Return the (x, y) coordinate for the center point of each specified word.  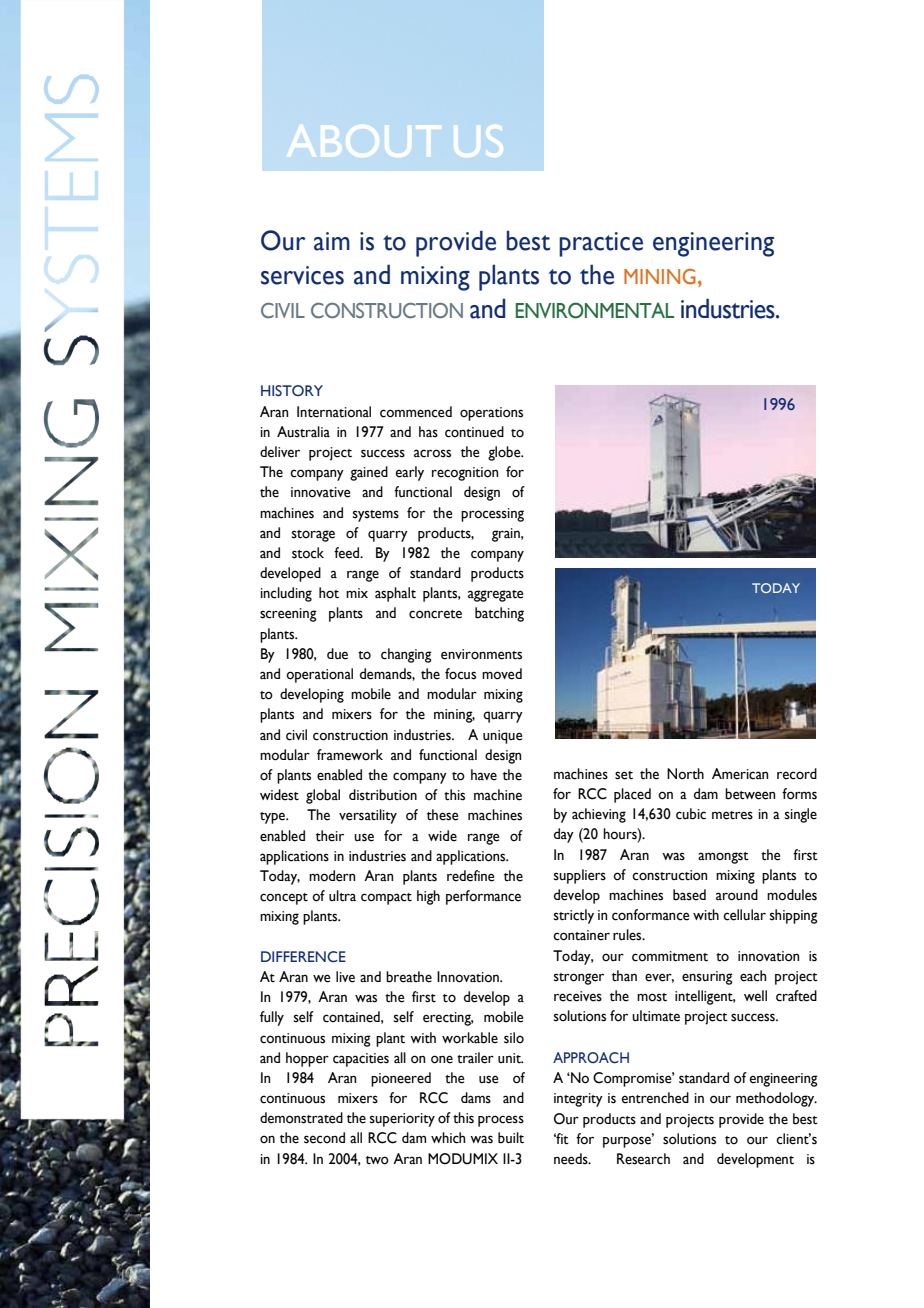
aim (332, 241)
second (324, 1138)
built (511, 1138)
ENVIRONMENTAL (595, 310)
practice (601, 244)
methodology (776, 1099)
